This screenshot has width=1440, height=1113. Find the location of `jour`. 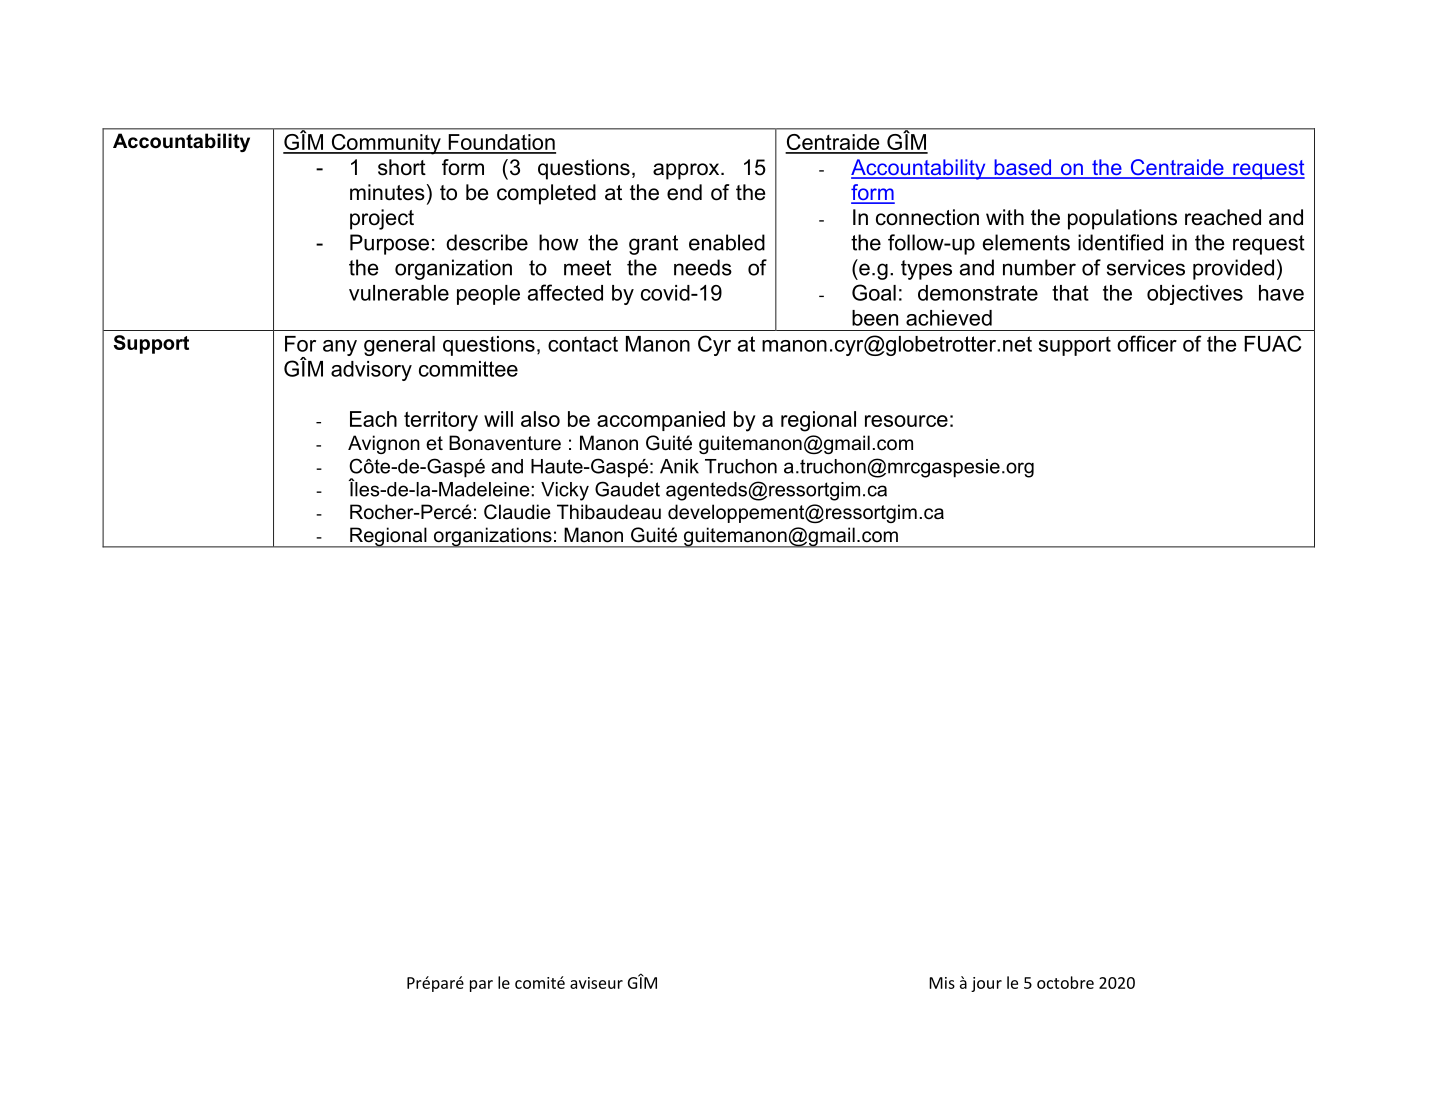

jour is located at coordinates (986, 984).
